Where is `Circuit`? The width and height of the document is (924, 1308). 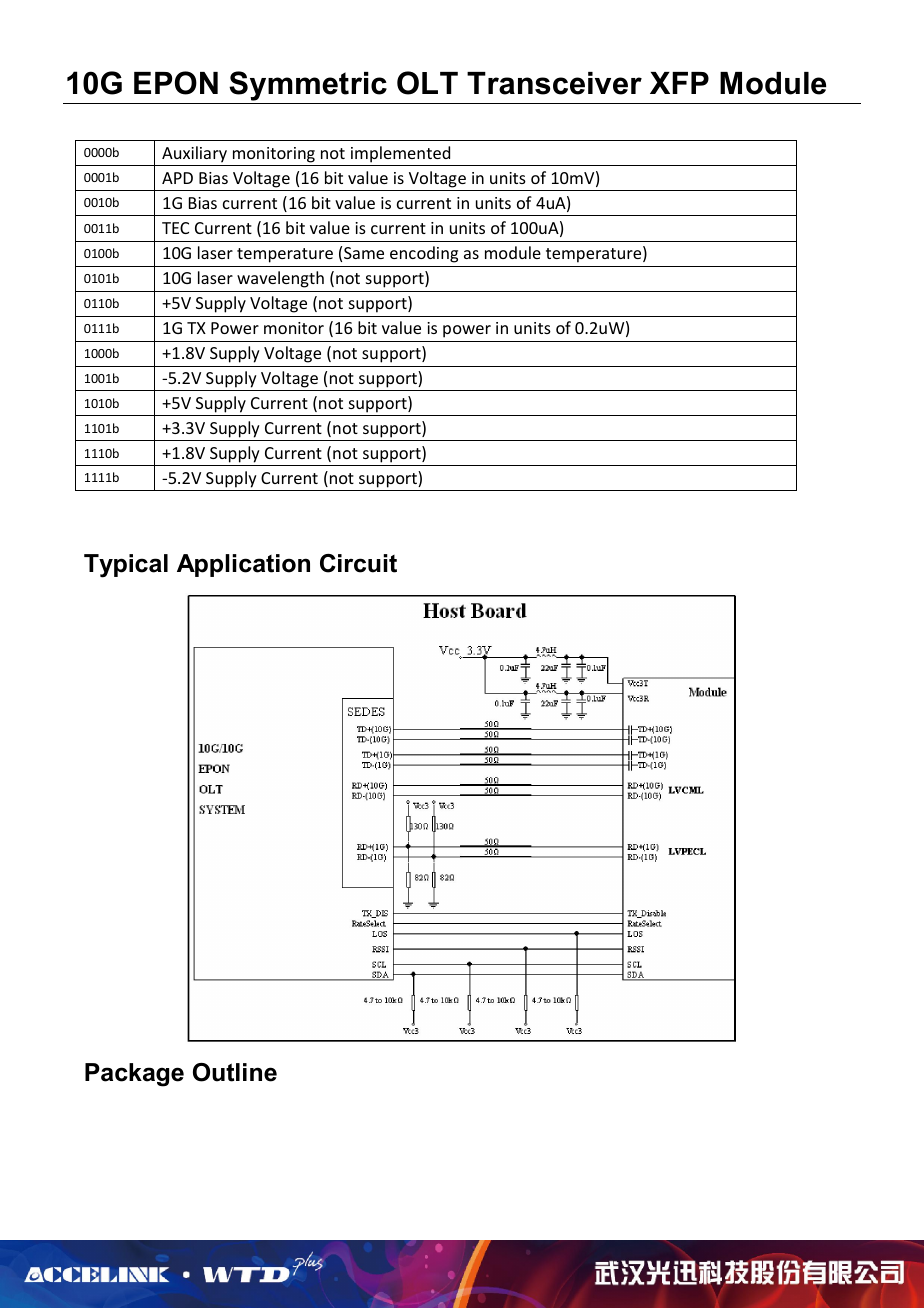
Circuit is located at coordinates (358, 563).
